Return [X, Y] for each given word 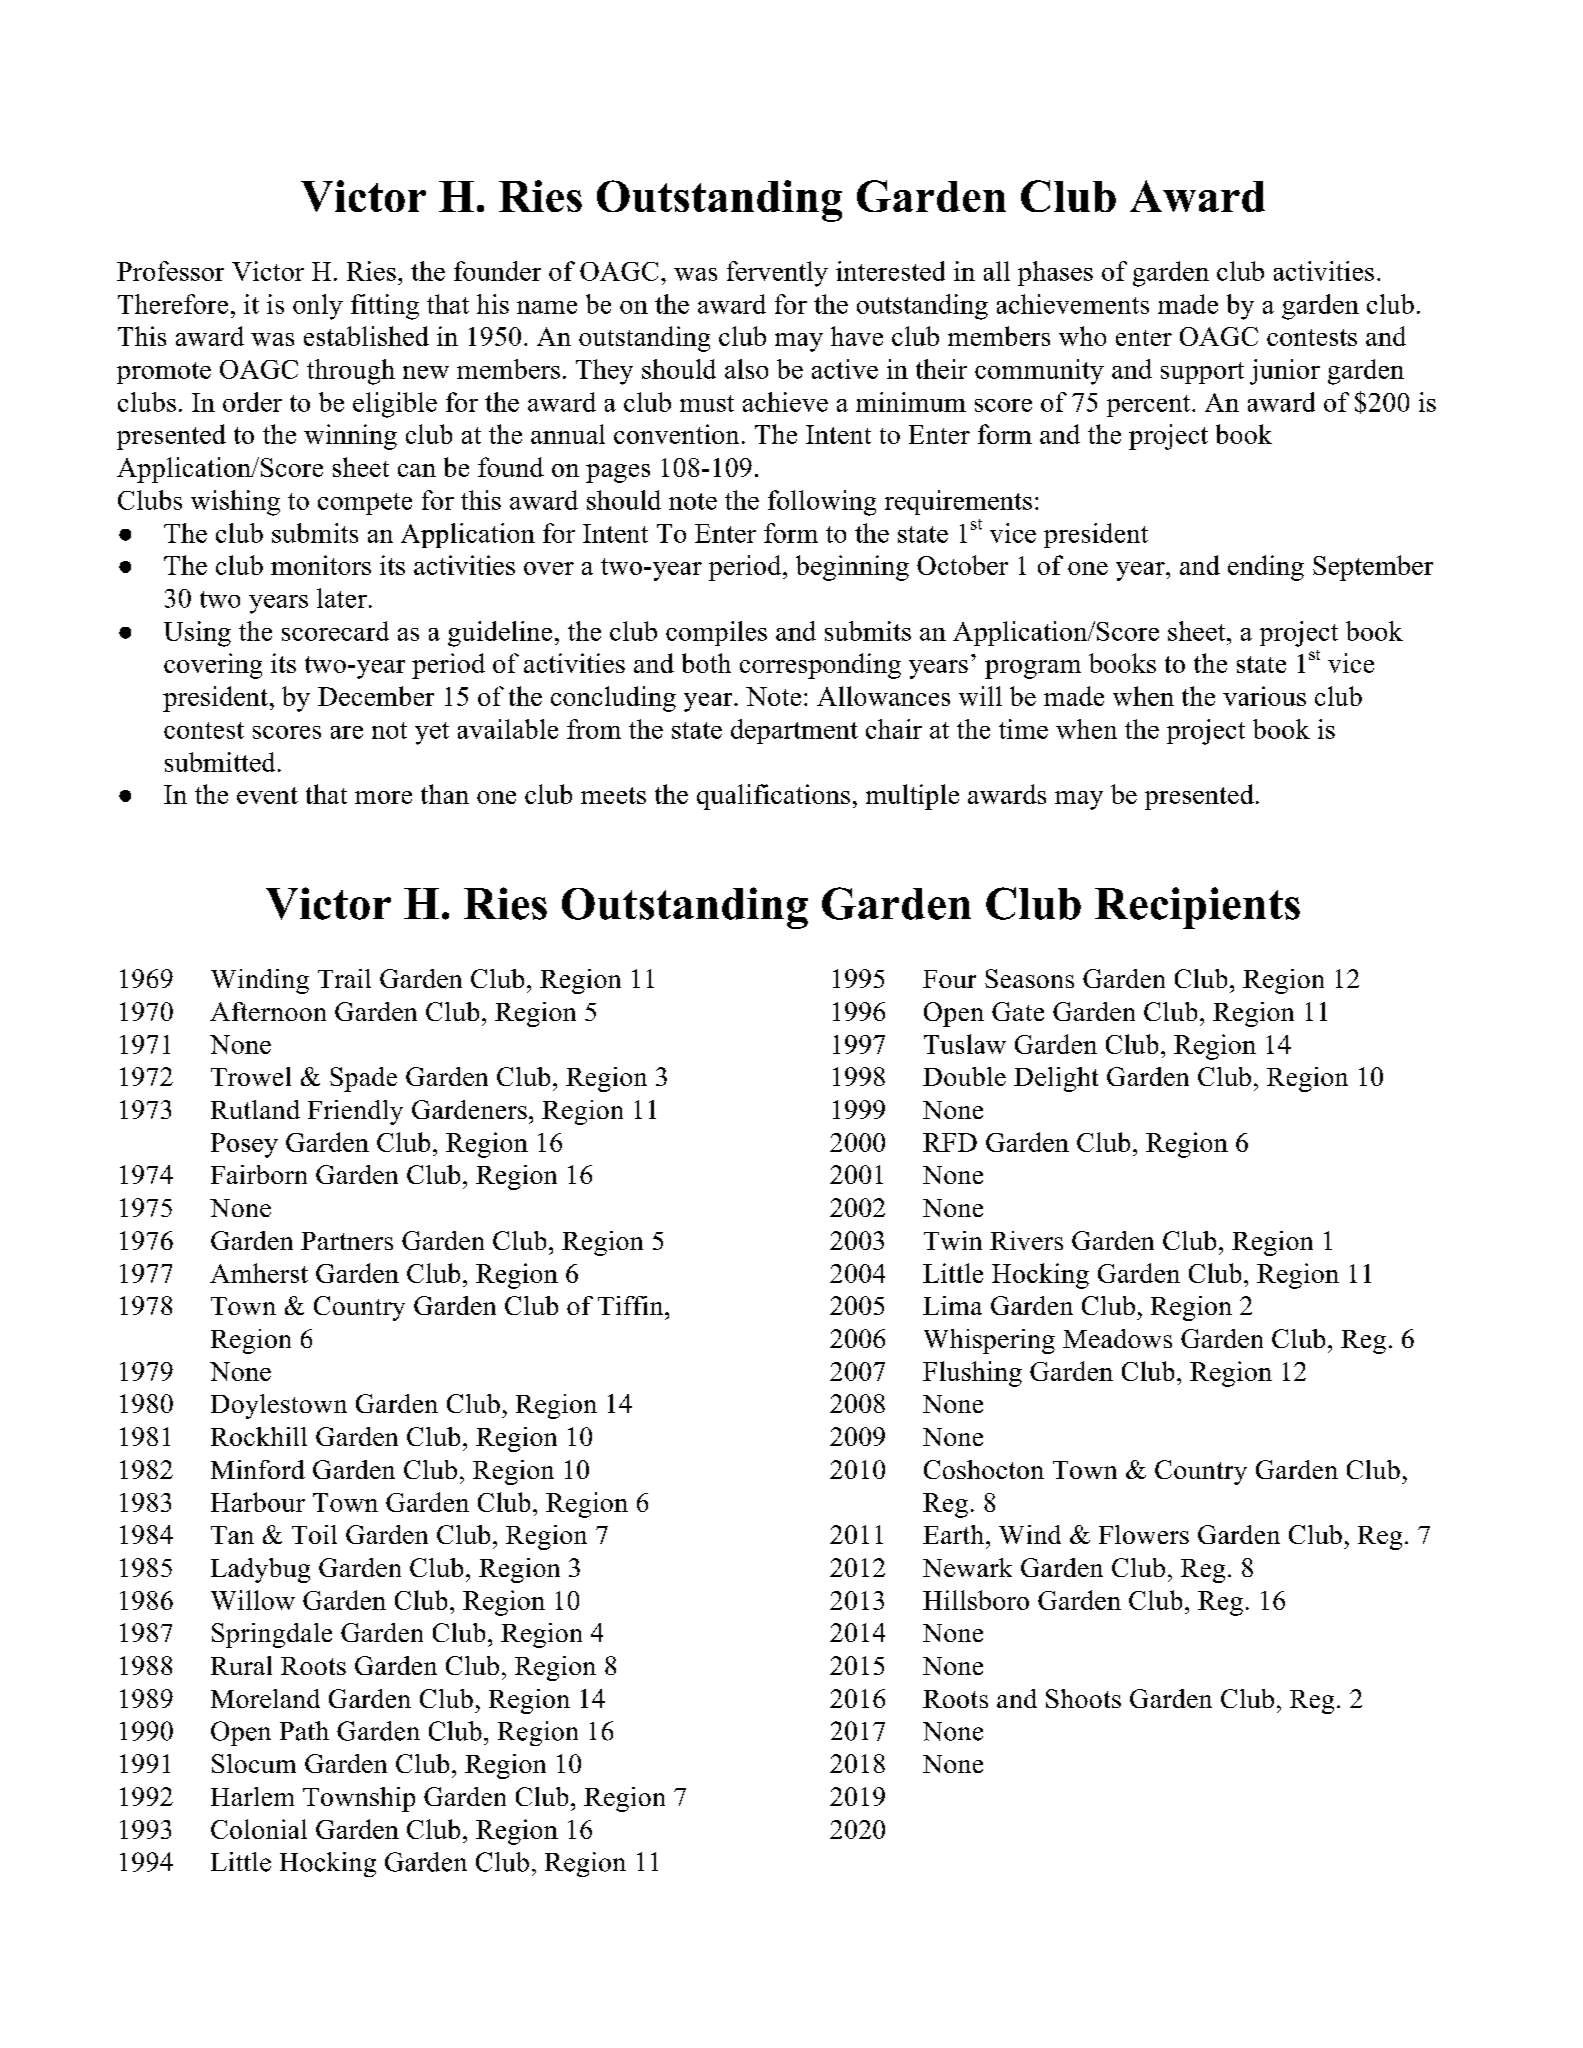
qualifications [773, 797]
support [1202, 373]
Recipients [1197, 908]
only [318, 307]
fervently [777, 274]
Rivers [1026, 1240]
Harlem [252, 1796]
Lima [952, 1305]
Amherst [259, 1273]
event [267, 795]
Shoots [1083, 1698]
